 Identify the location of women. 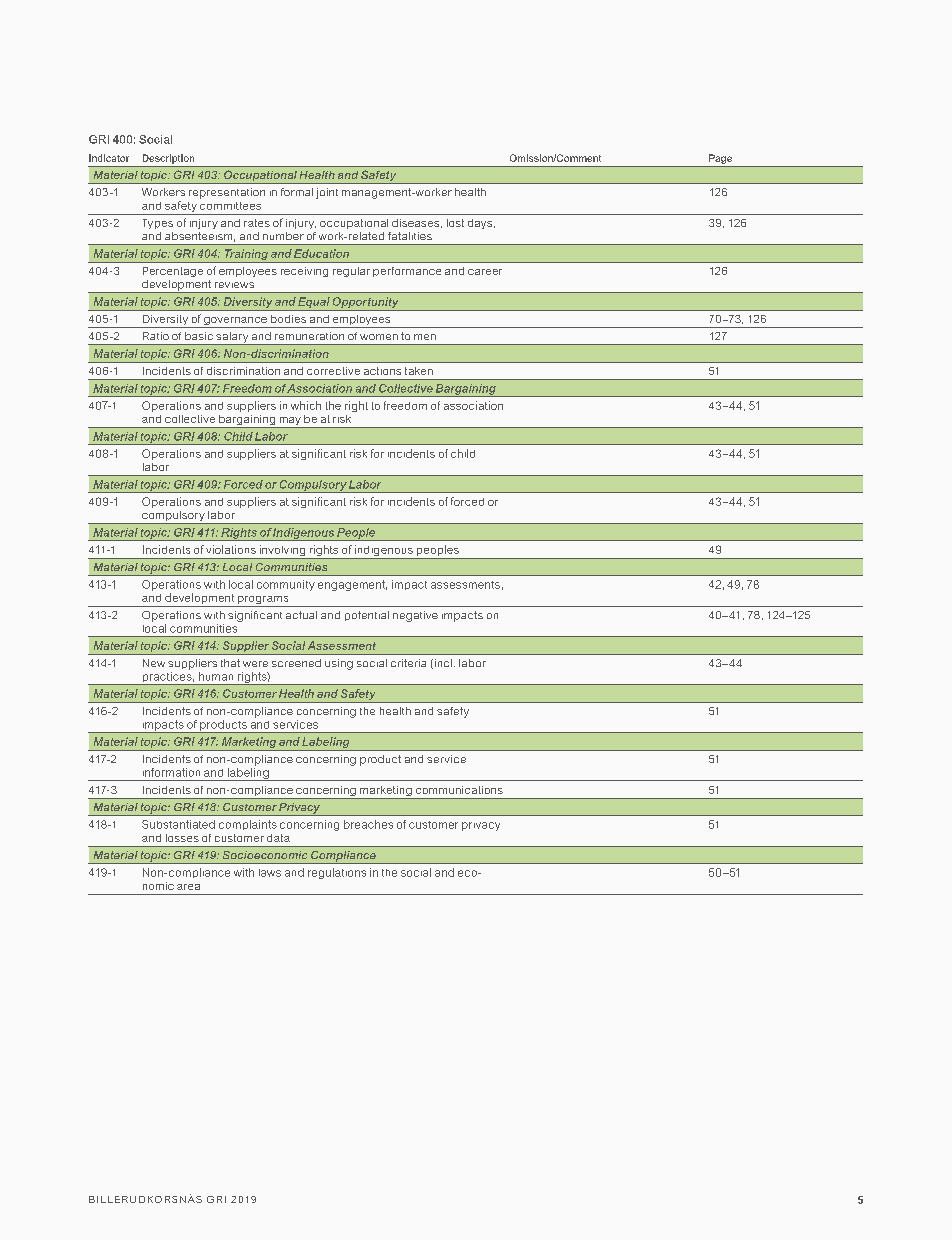
(379, 337).
